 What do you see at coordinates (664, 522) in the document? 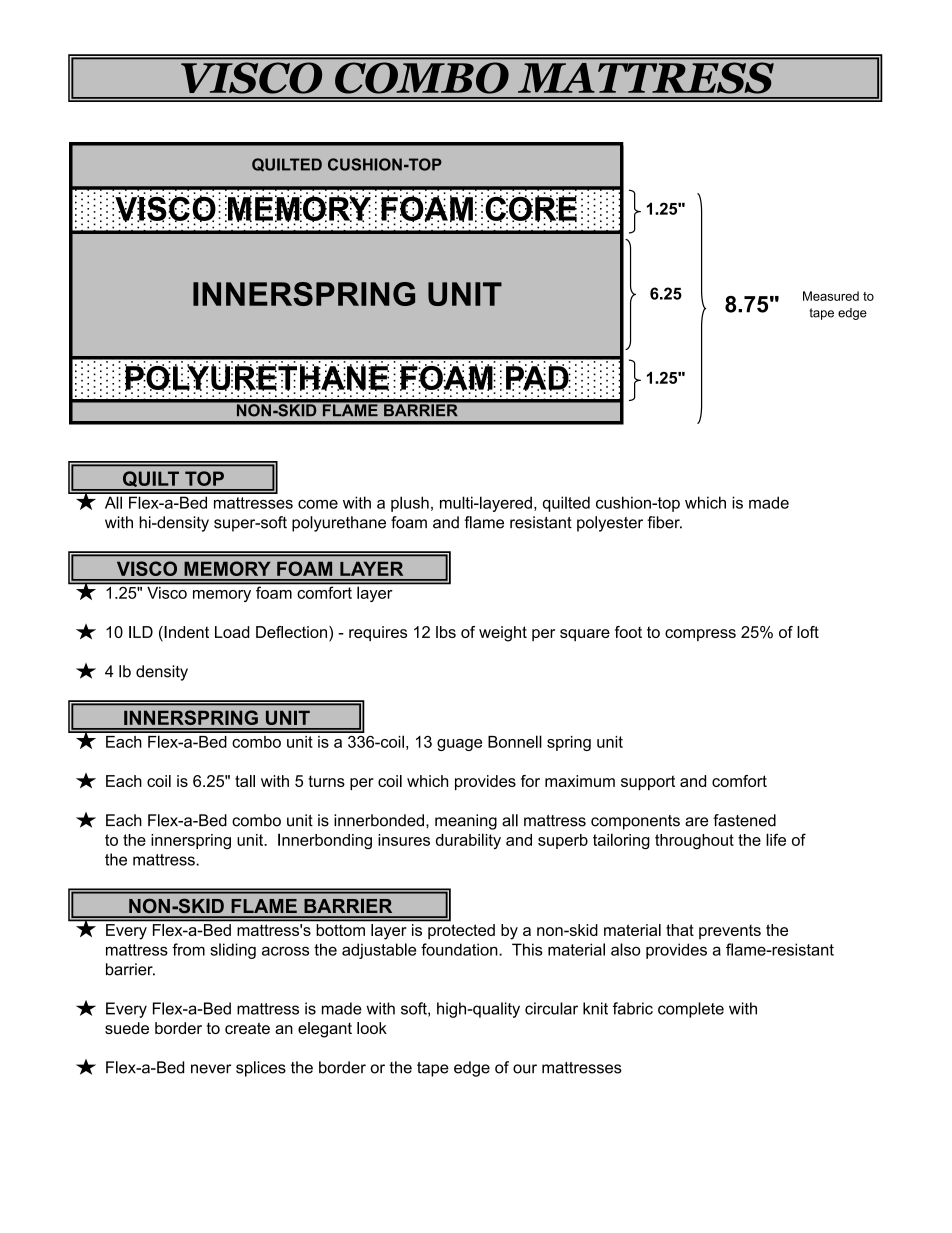
I see `fiber` at bounding box center [664, 522].
